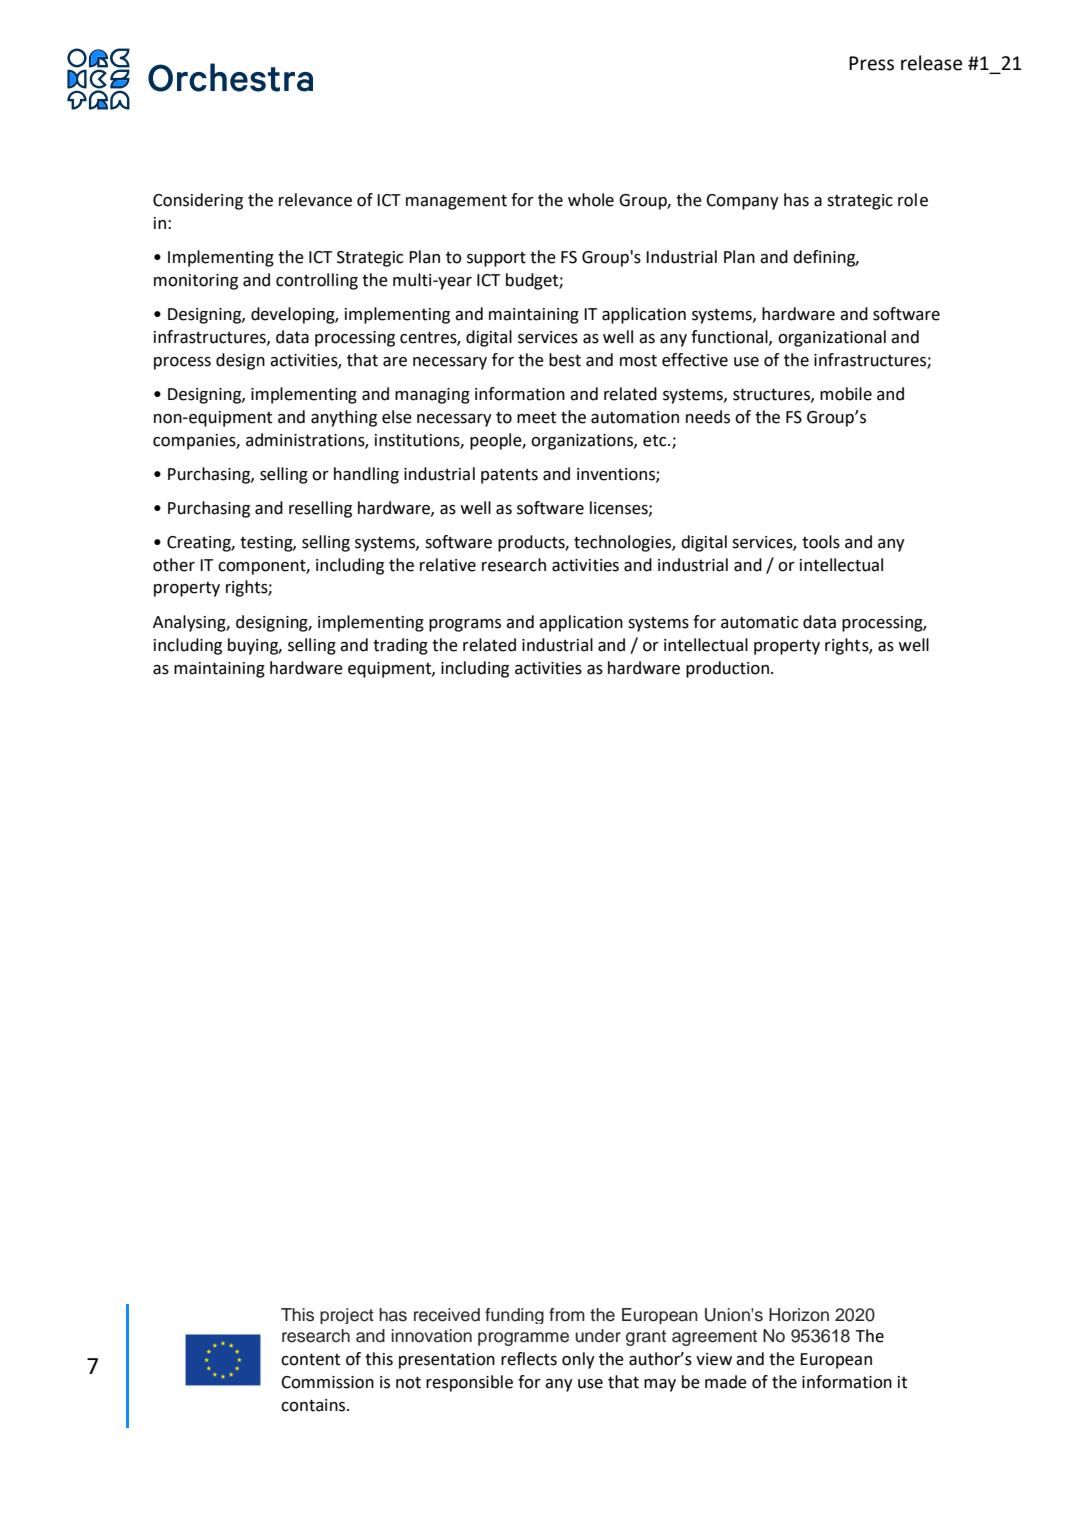  I want to click on programs, so click(465, 625).
